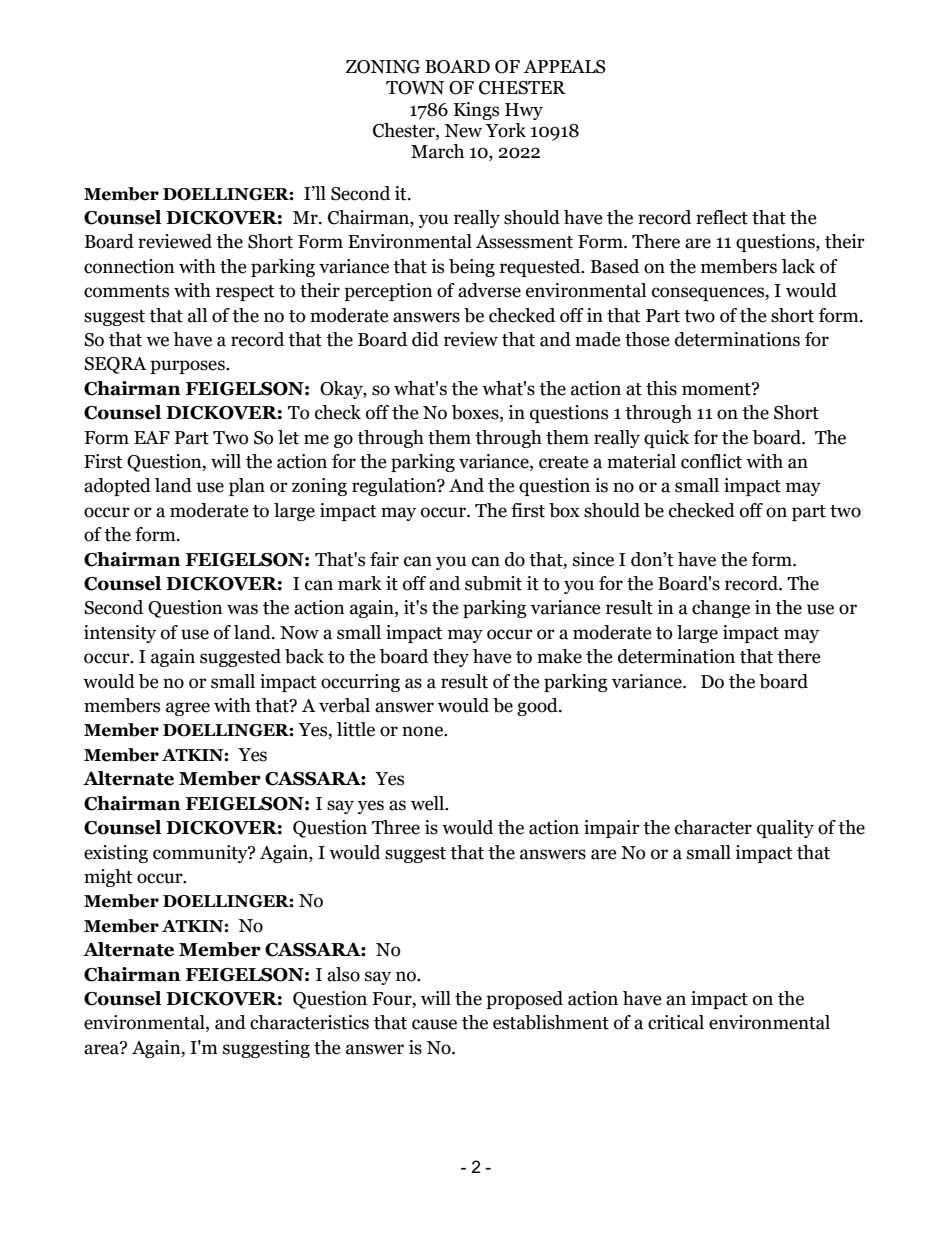 The height and width of the screenshot is (1233, 952). Describe the element at coordinates (798, 266) in the screenshot. I see `lack` at that location.
